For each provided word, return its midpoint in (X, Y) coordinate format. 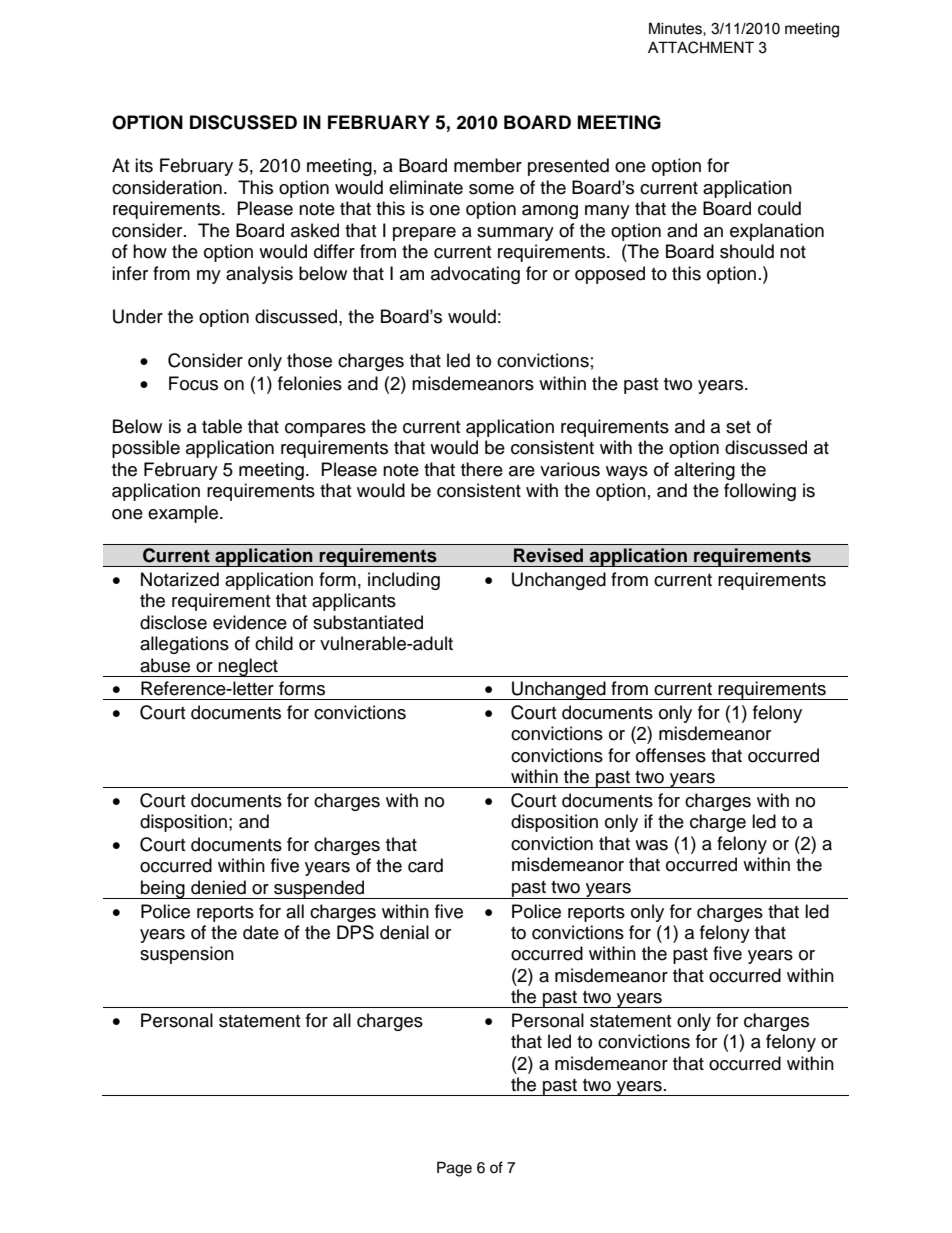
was (651, 845)
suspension (187, 955)
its (144, 165)
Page (454, 1169)
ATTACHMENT (701, 47)
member (488, 165)
